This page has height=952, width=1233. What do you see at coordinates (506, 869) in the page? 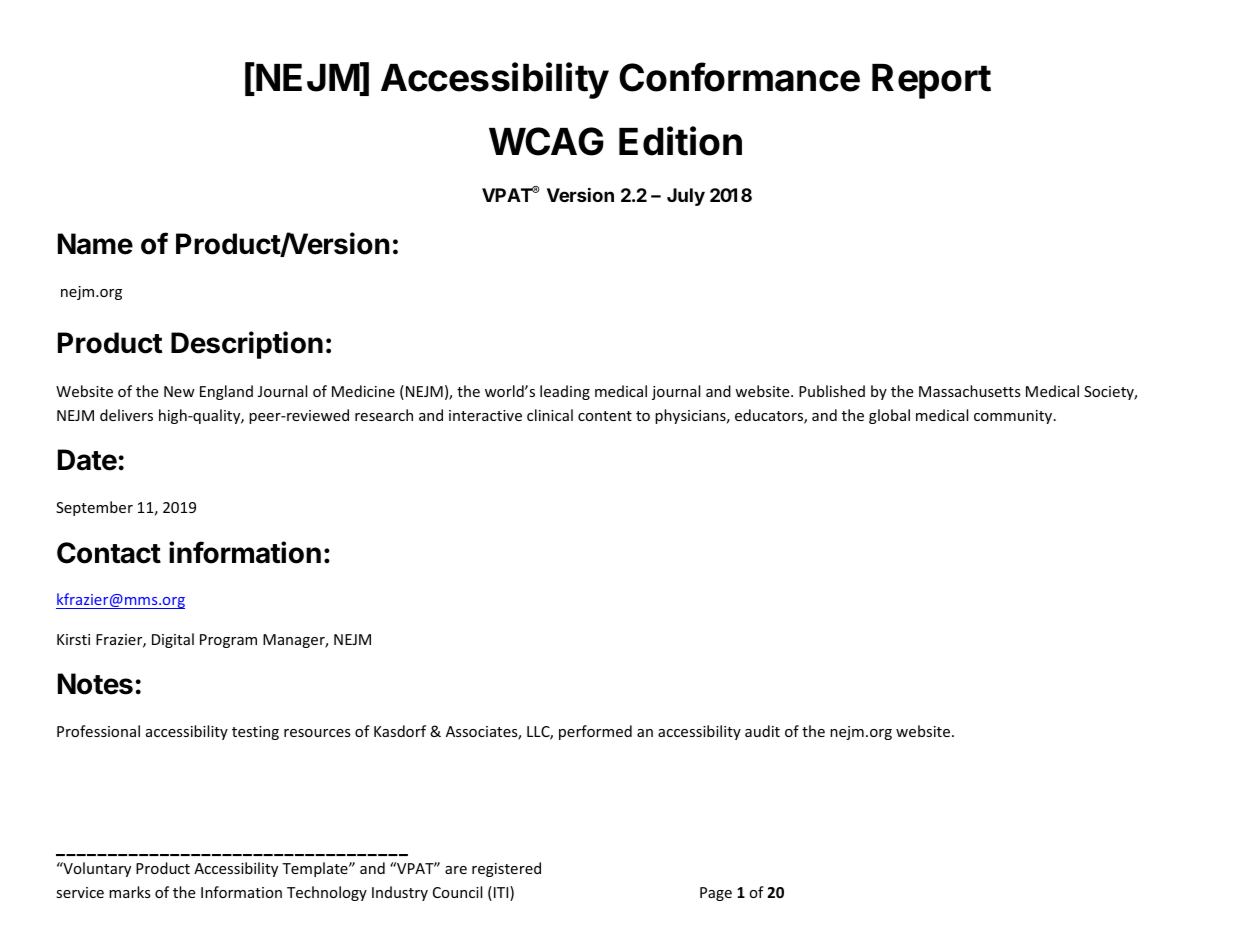
I see `registered` at bounding box center [506, 869].
